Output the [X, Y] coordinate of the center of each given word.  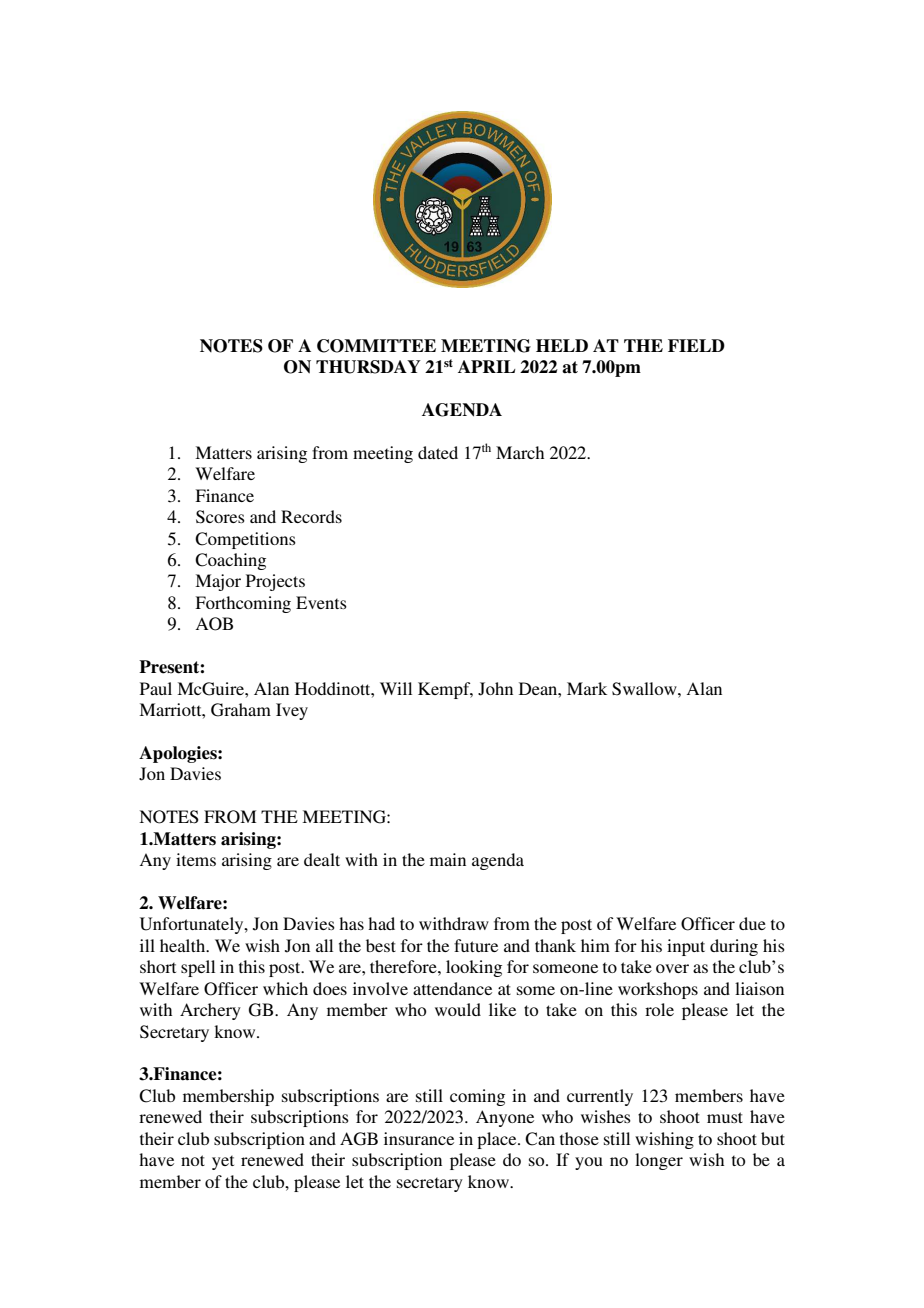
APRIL [487, 366]
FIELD [696, 345]
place [498, 1140]
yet [223, 1162]
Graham [241, 710]
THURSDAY [368, 367]
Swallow [645, 689]
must [725, 1117]
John [495, 689]
